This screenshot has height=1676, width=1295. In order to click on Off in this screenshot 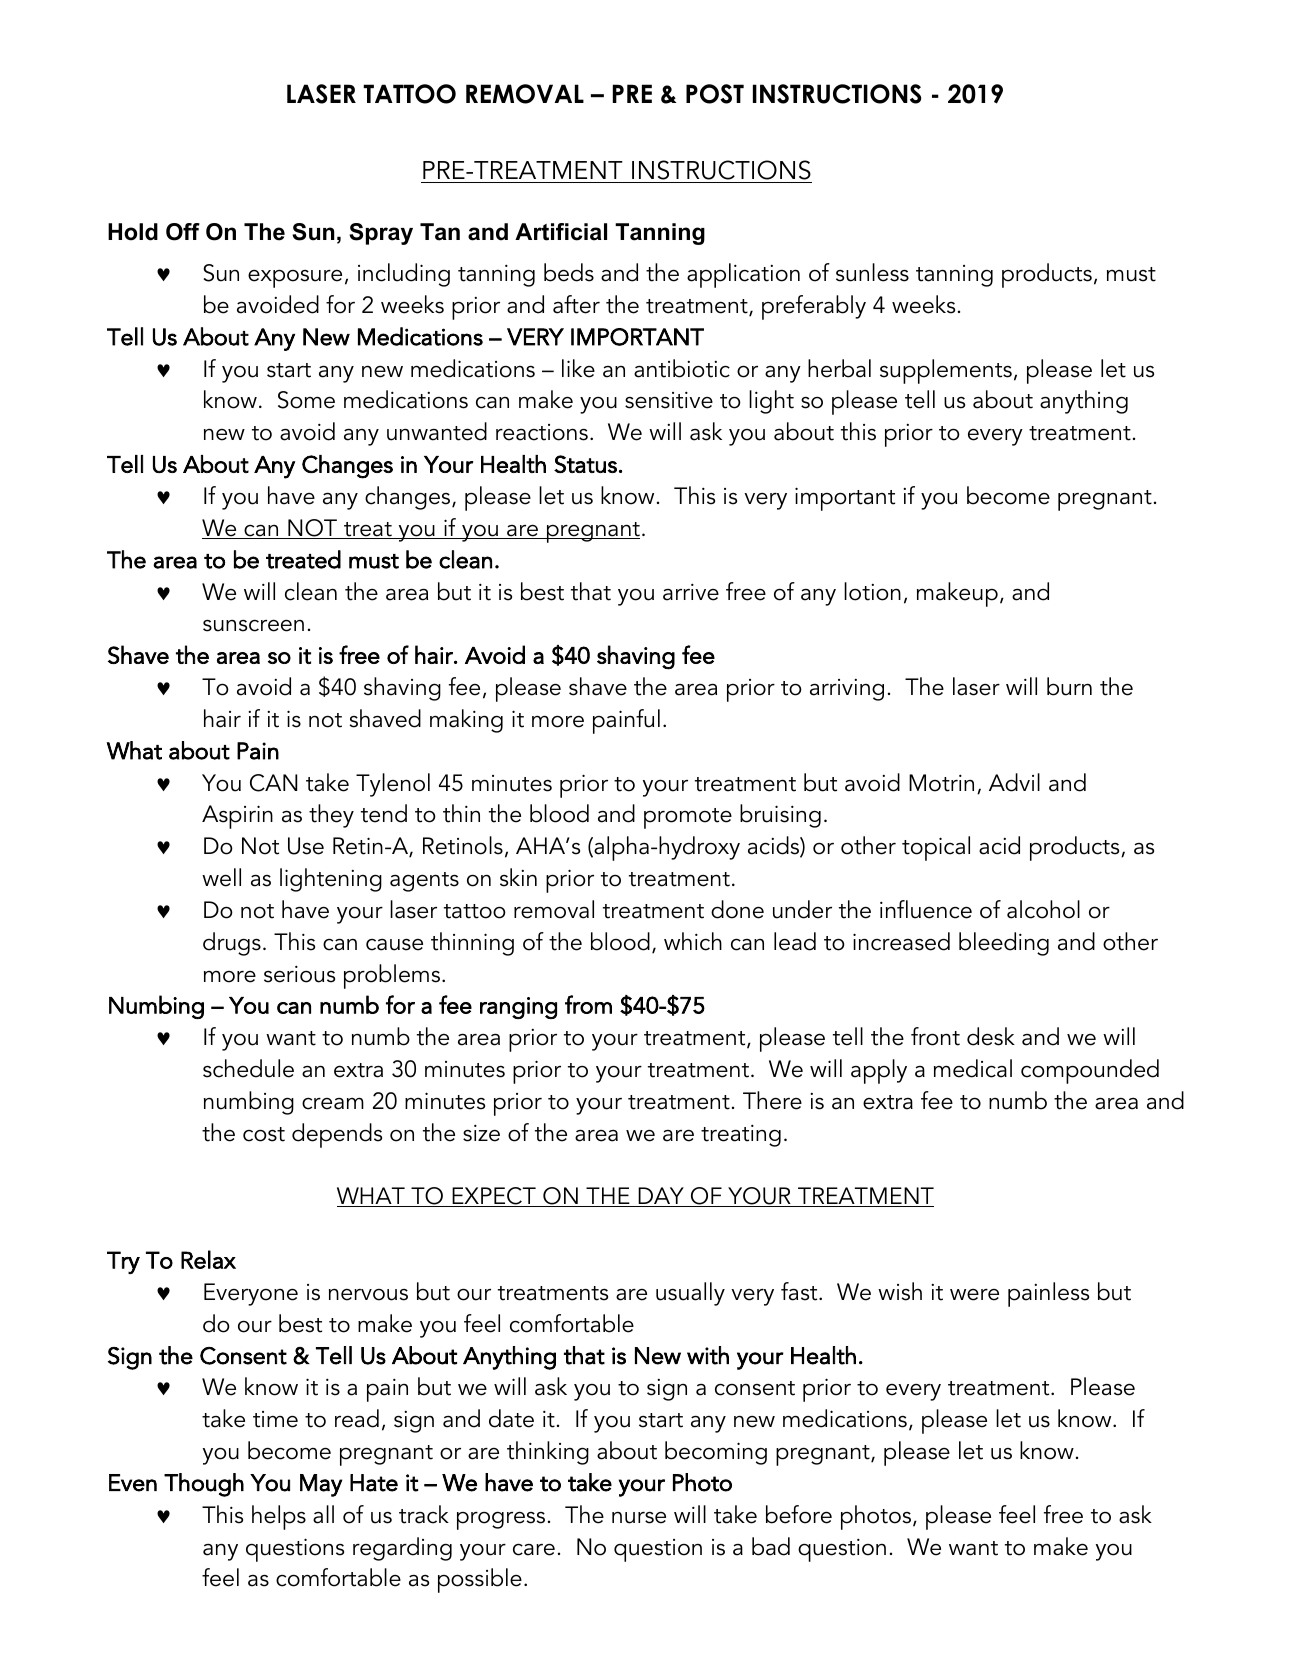, I will do `click(183, 232)`.
